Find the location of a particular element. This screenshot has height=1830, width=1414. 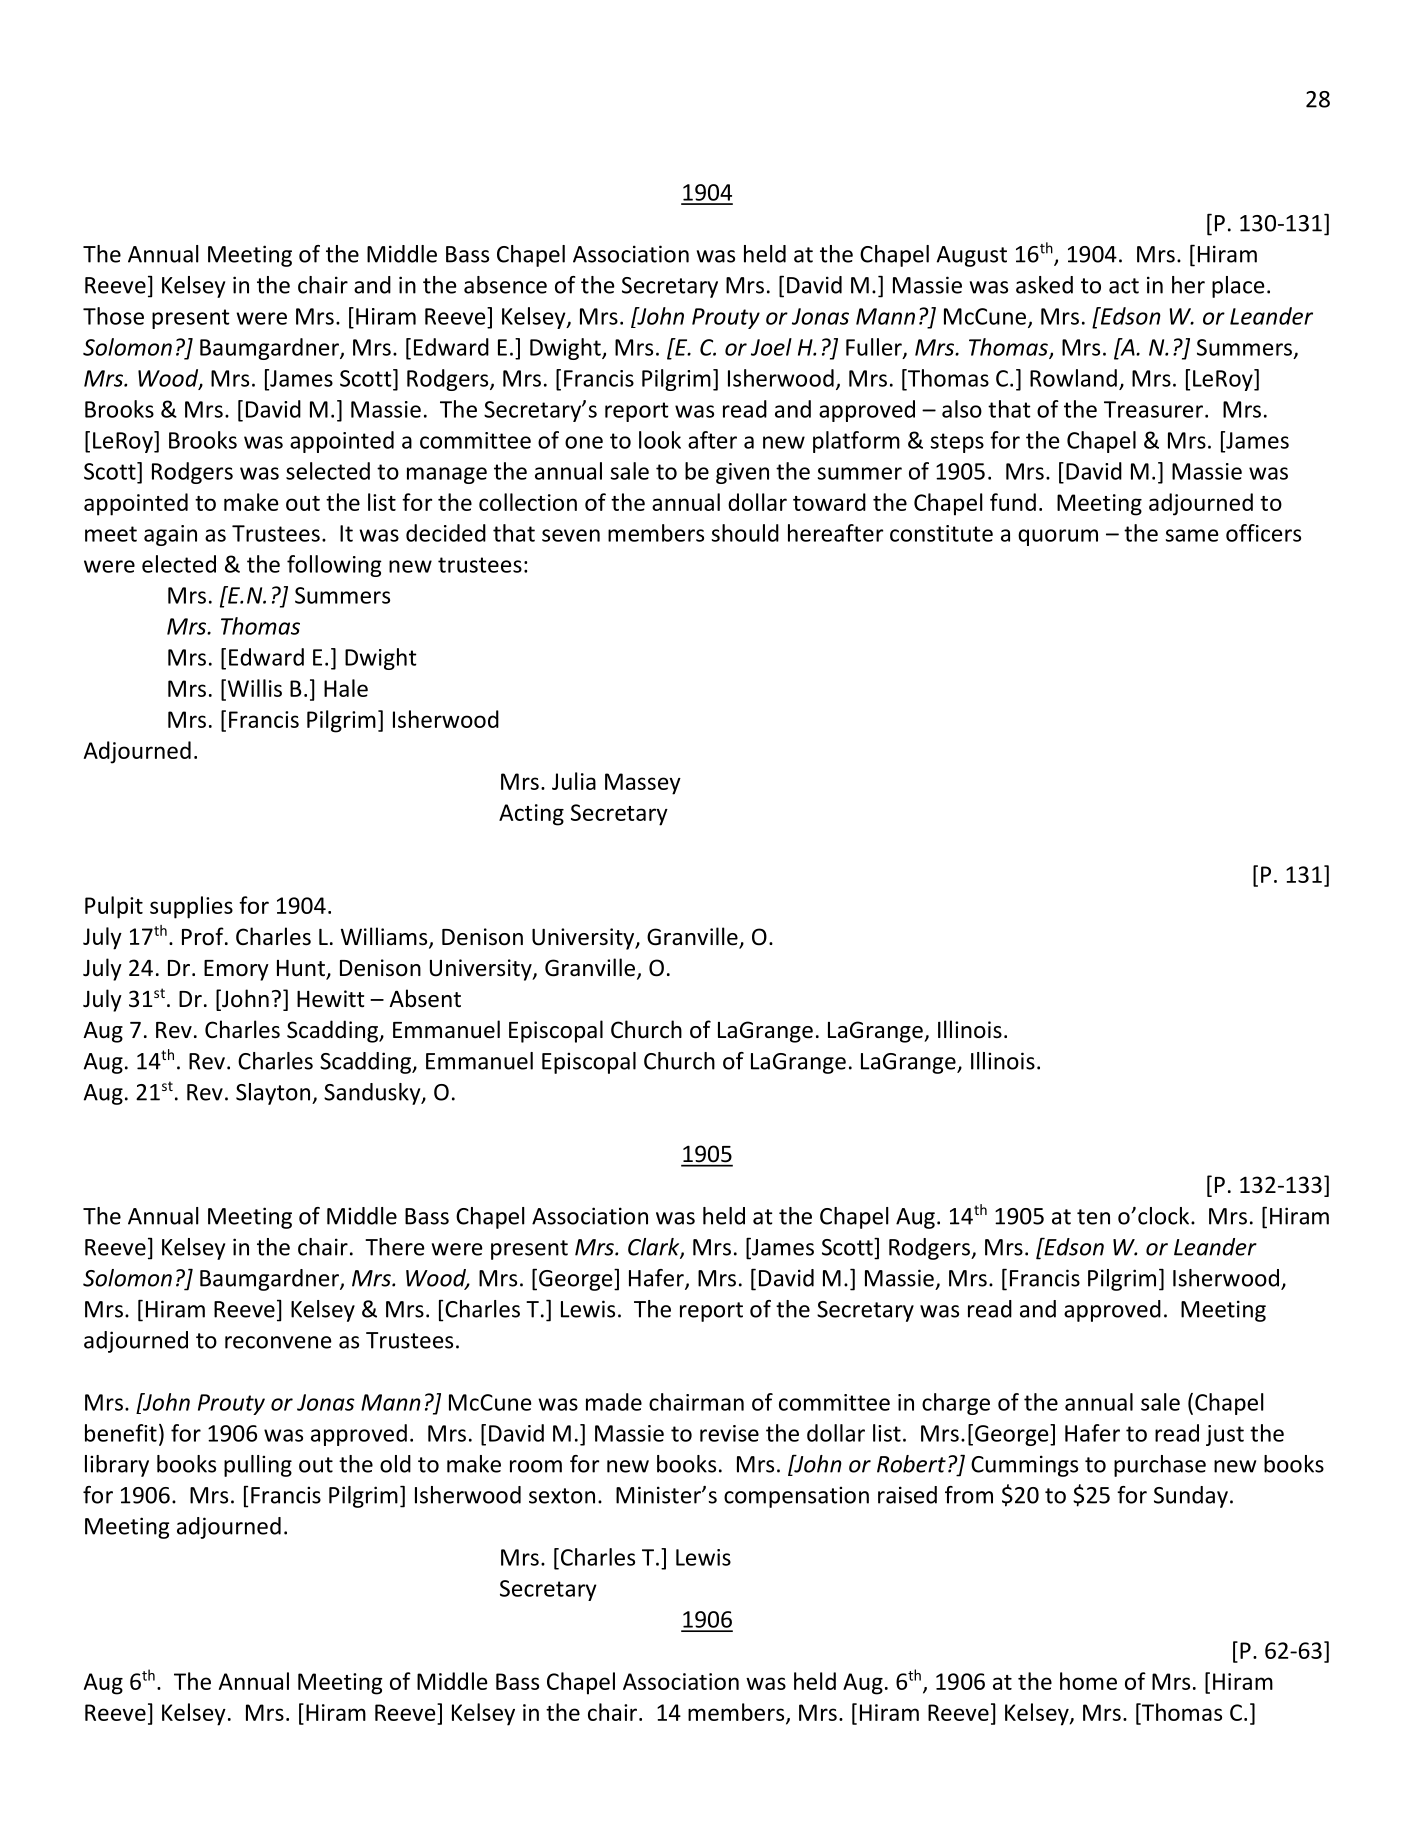

pulling is located at coordinates (258, 1466).
